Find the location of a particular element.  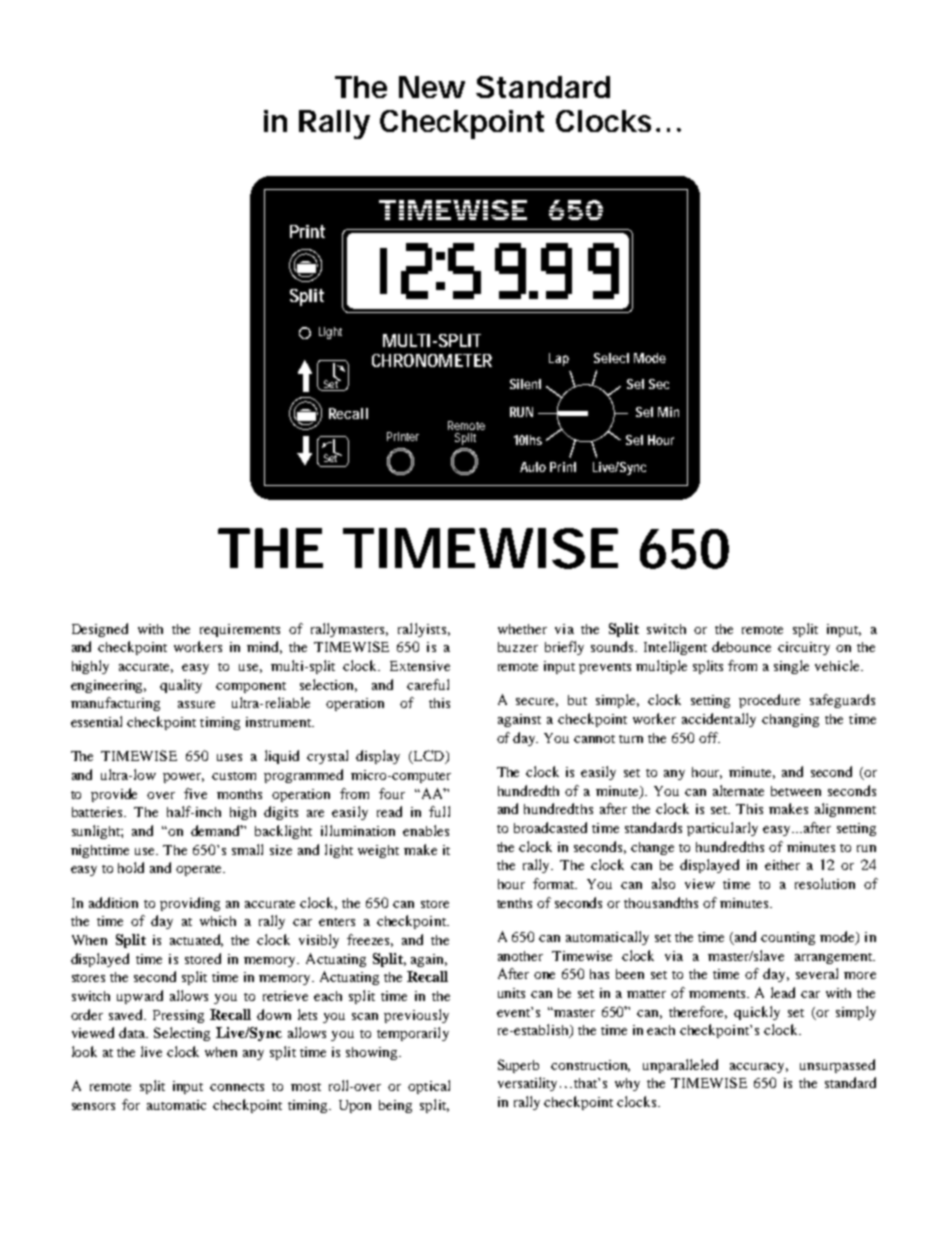

optical is located at coordinates (429, 1087).
